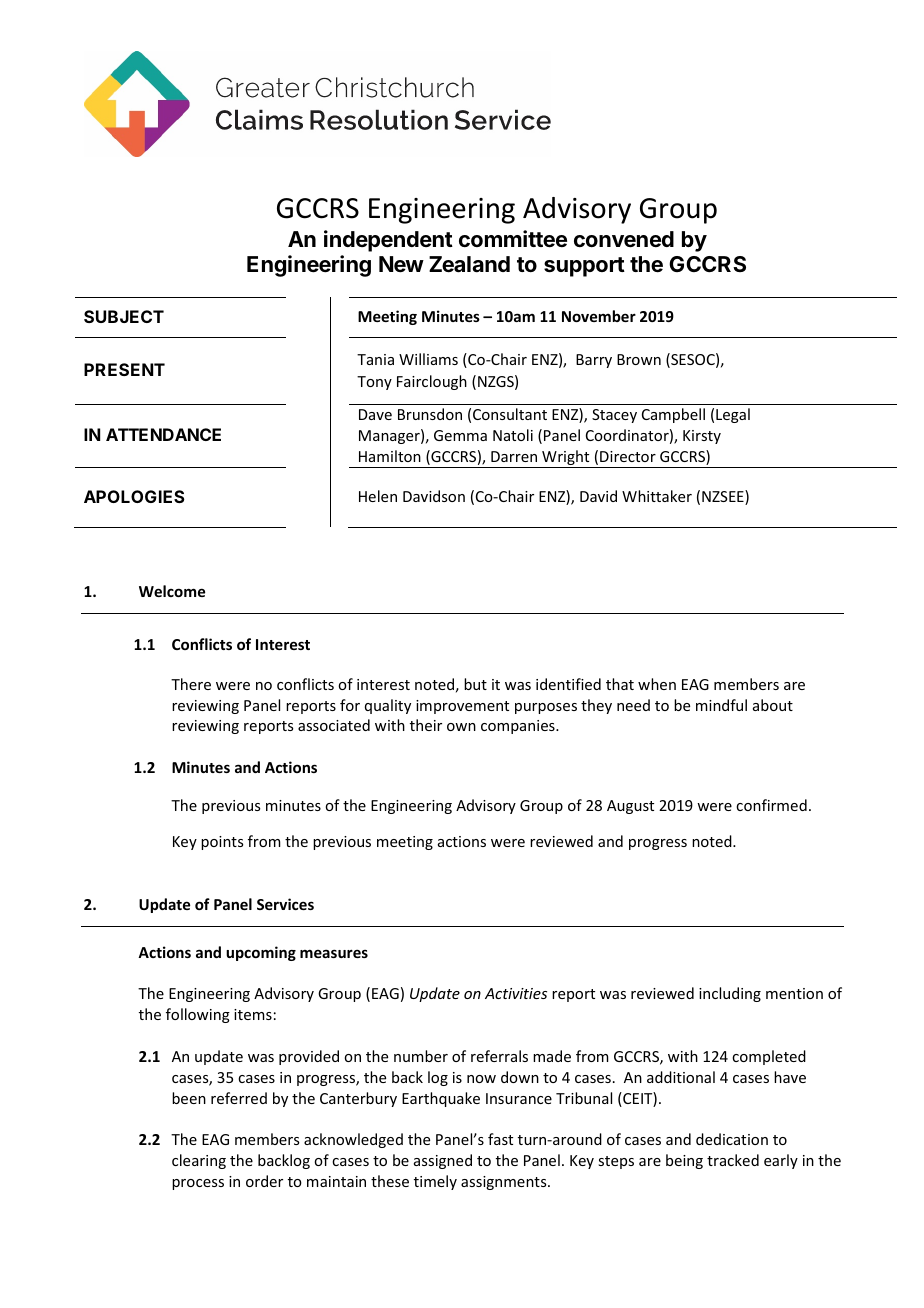 The image size is (924, 1308). What do you see at coordinates (657, 684) in the document?
I see `when` at bounding box center [657, 684].
